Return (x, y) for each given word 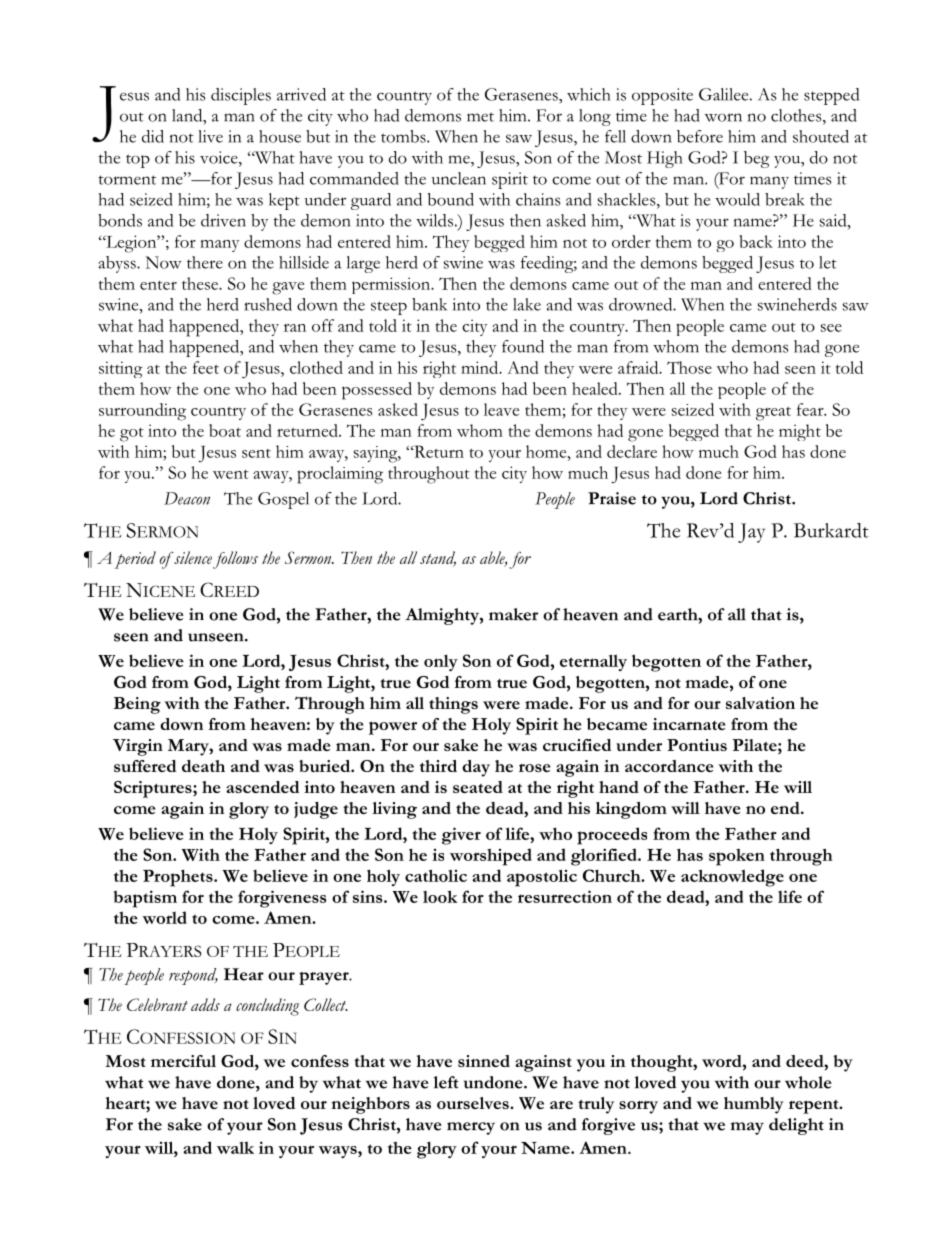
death (203, 766)
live (210, 136)
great (773, 414)
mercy (471, 1128)
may (747, 1128)
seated (478, 787)
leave (501, 409)
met (480, 117)
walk (235, 1147)
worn (723, 117)
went (231, 474)
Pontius (697, 745)
